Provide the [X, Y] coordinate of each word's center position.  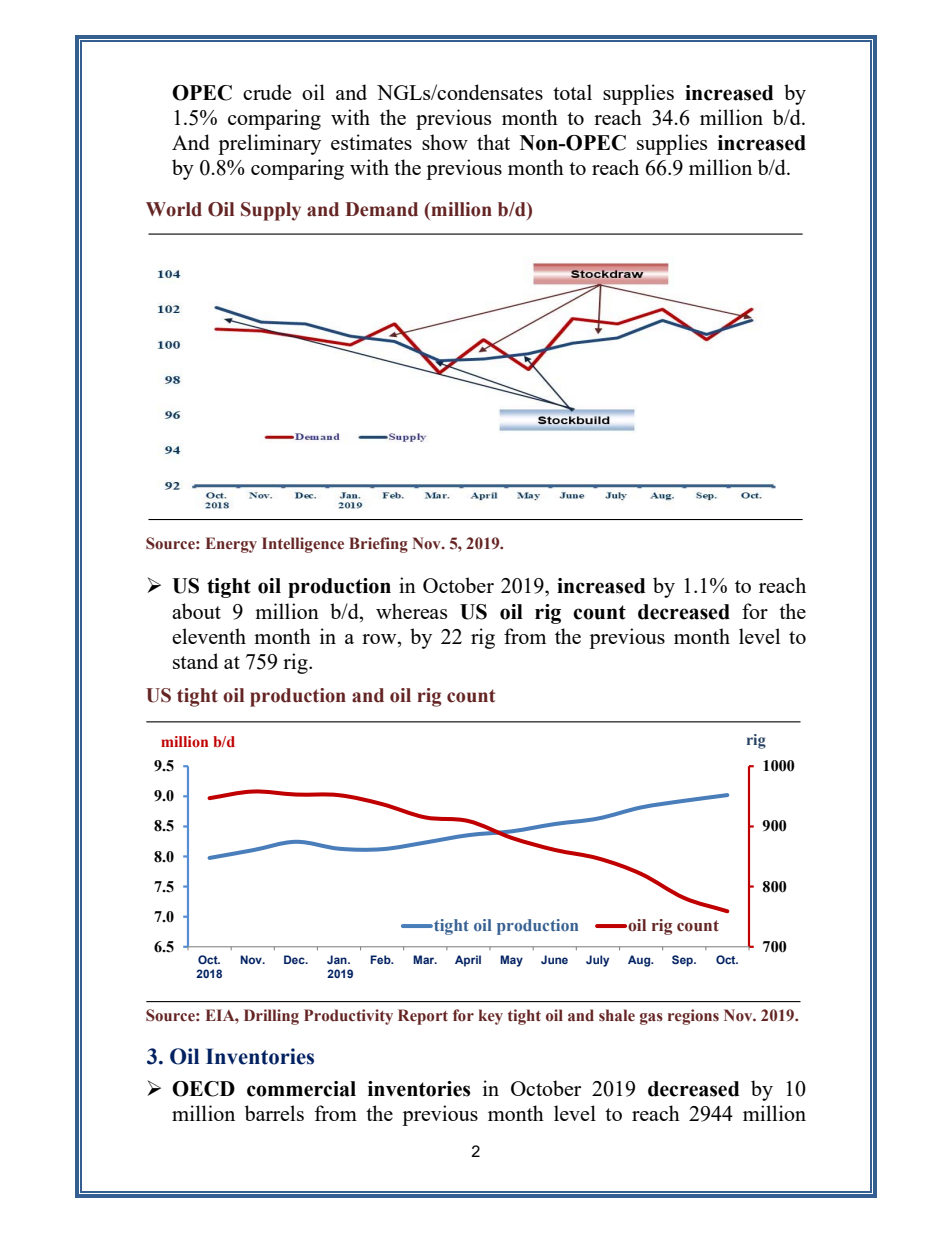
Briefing [378, 545]
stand [195, 661]
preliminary [269, 144]
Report [423, 1017]
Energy [231, 545]
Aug [640, 961]
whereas [411, 611]
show [445, 142]
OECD [203, 1089]
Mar [425, 959]
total [572, 92]
